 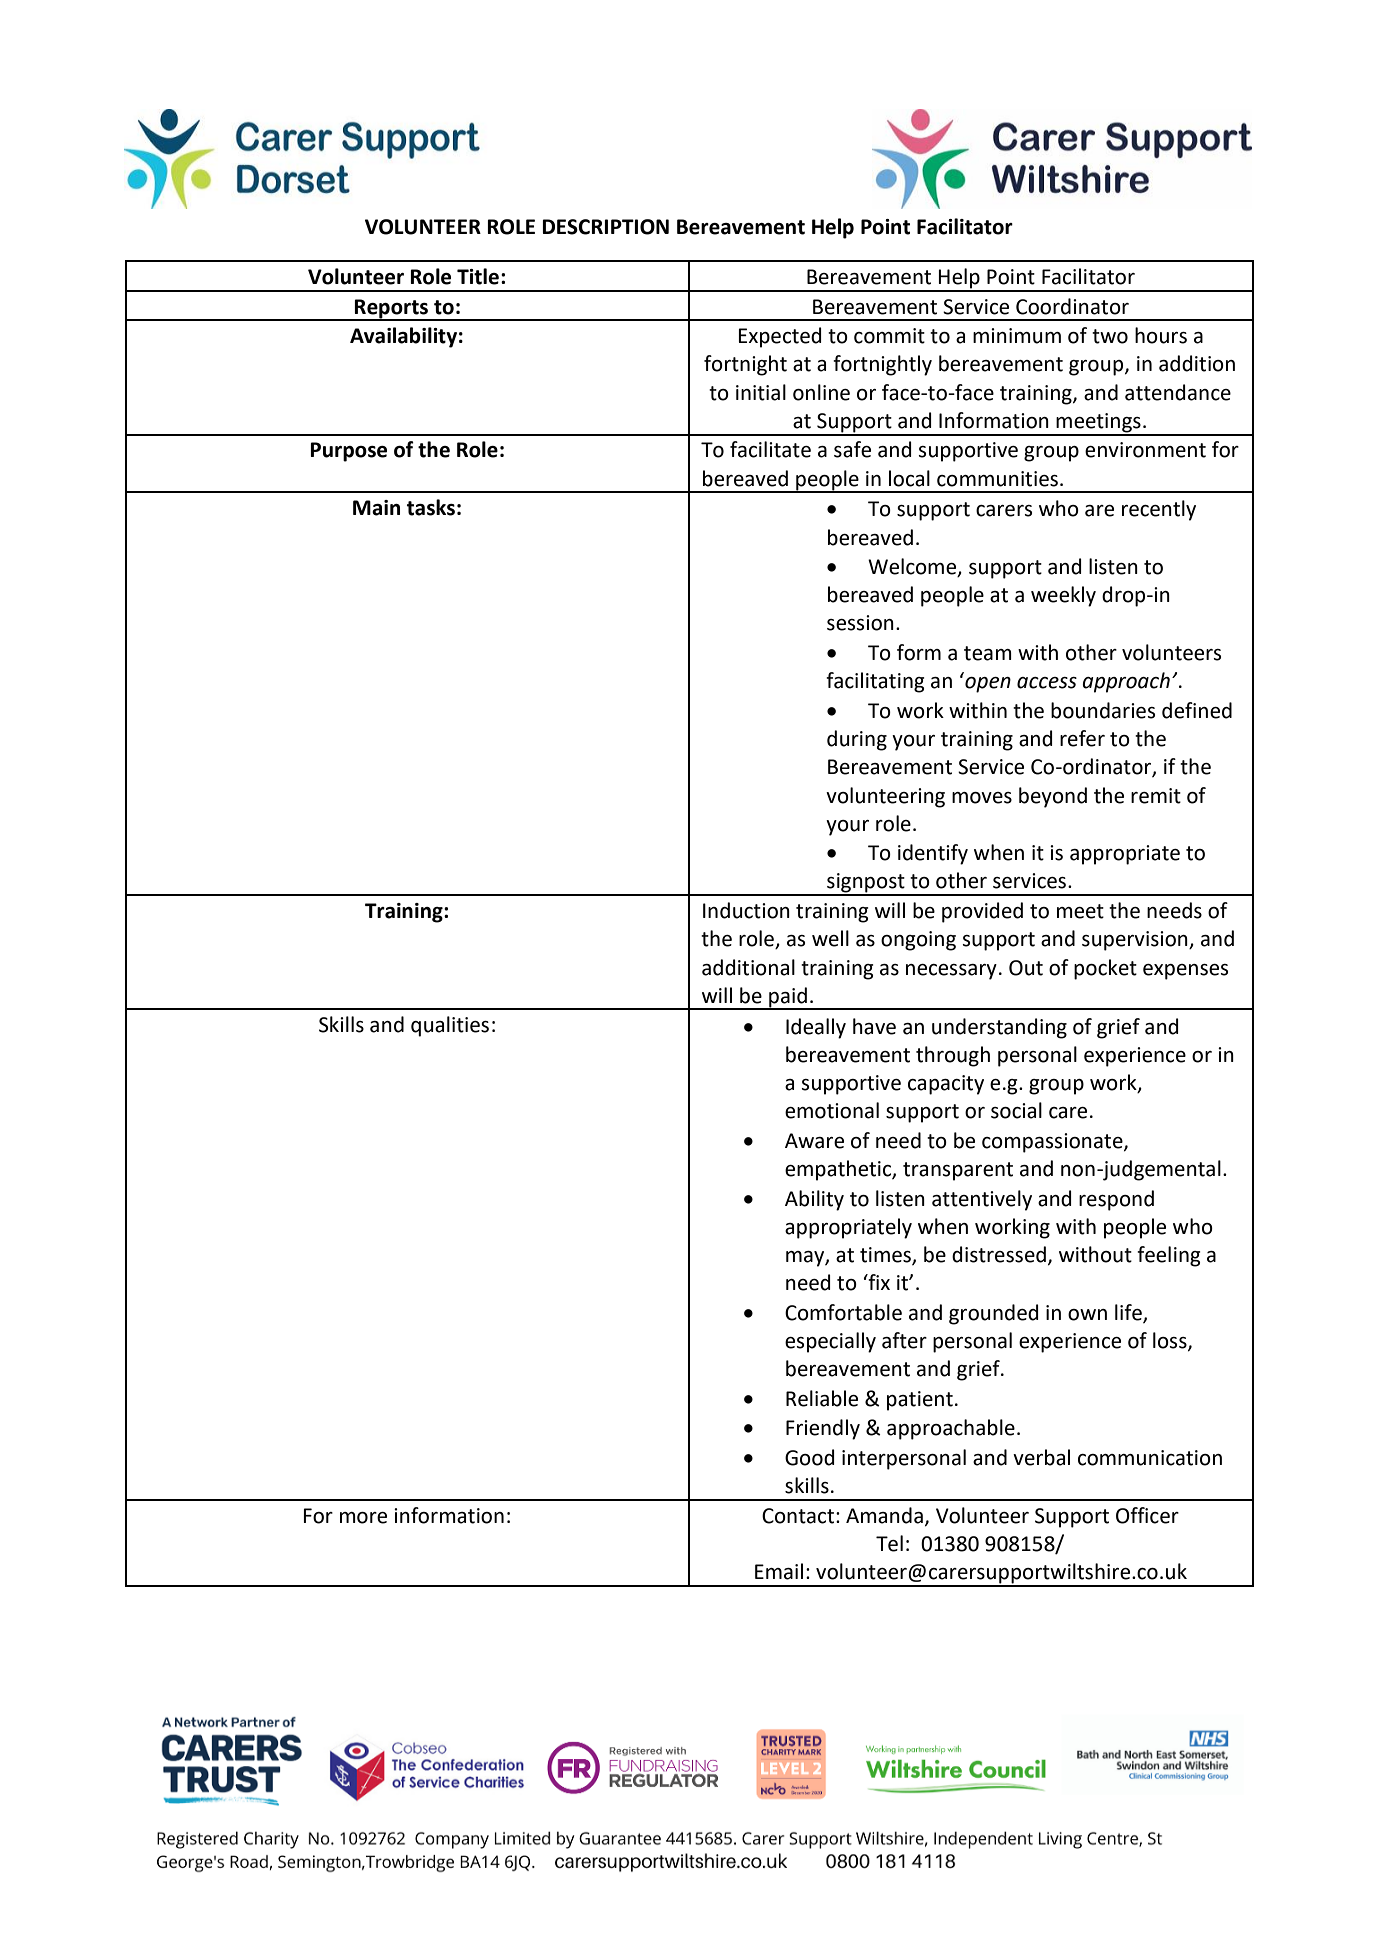 I want to click on Main, so click(x=376, y=508).
